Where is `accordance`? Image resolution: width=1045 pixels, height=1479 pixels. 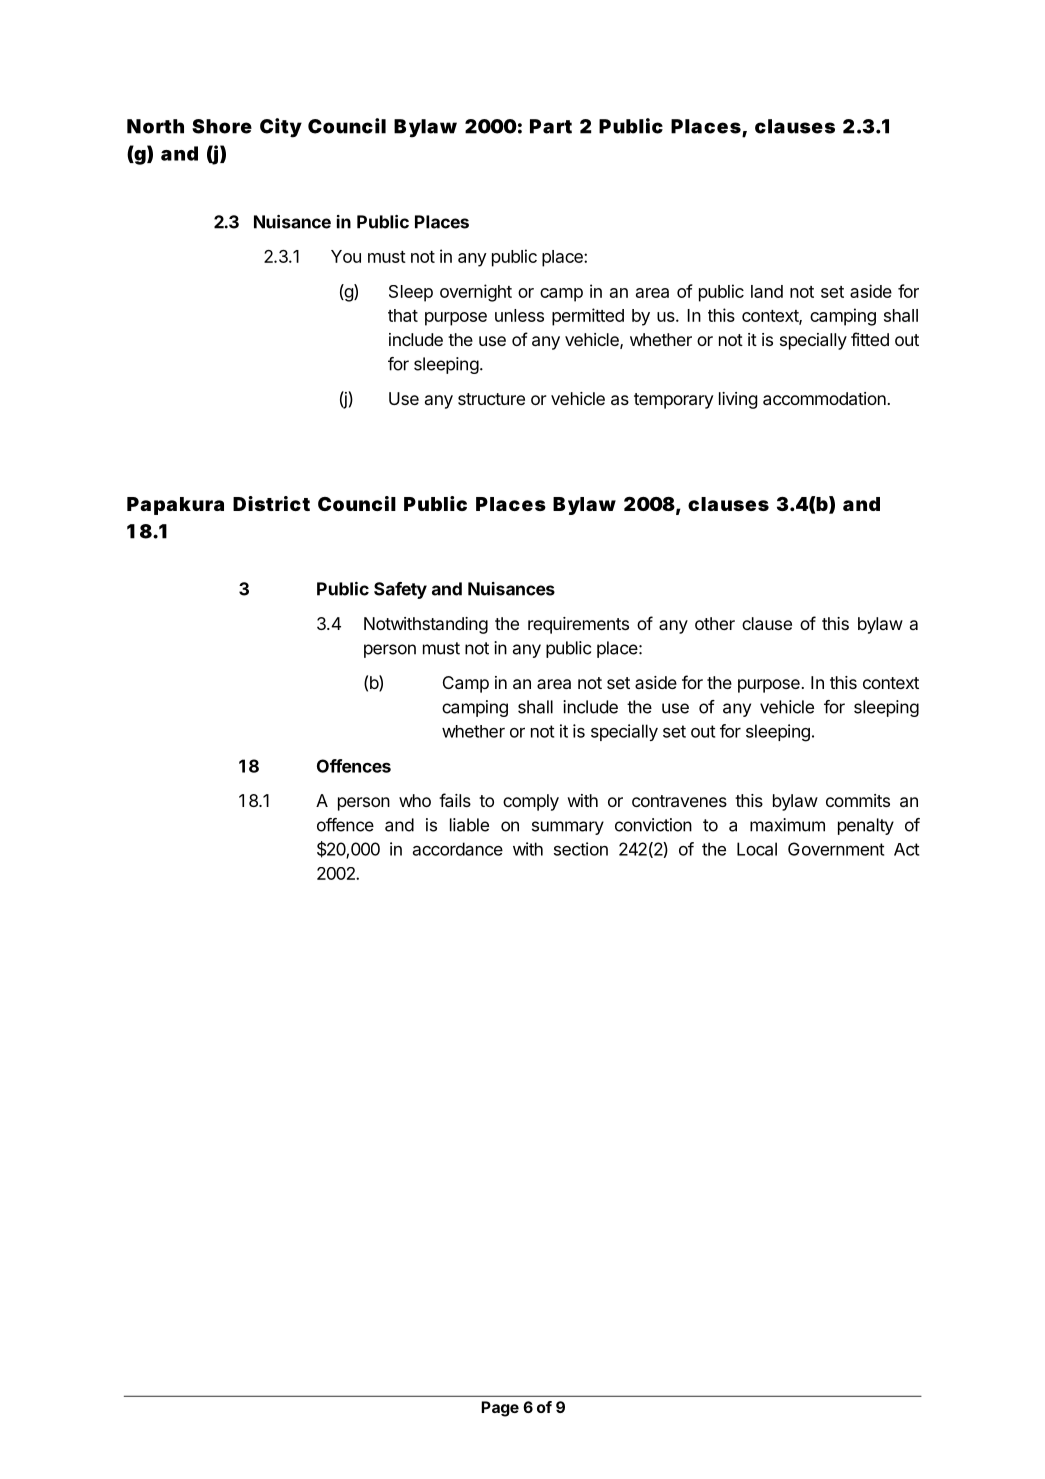 accordance is located at coordinates (458, 849).
